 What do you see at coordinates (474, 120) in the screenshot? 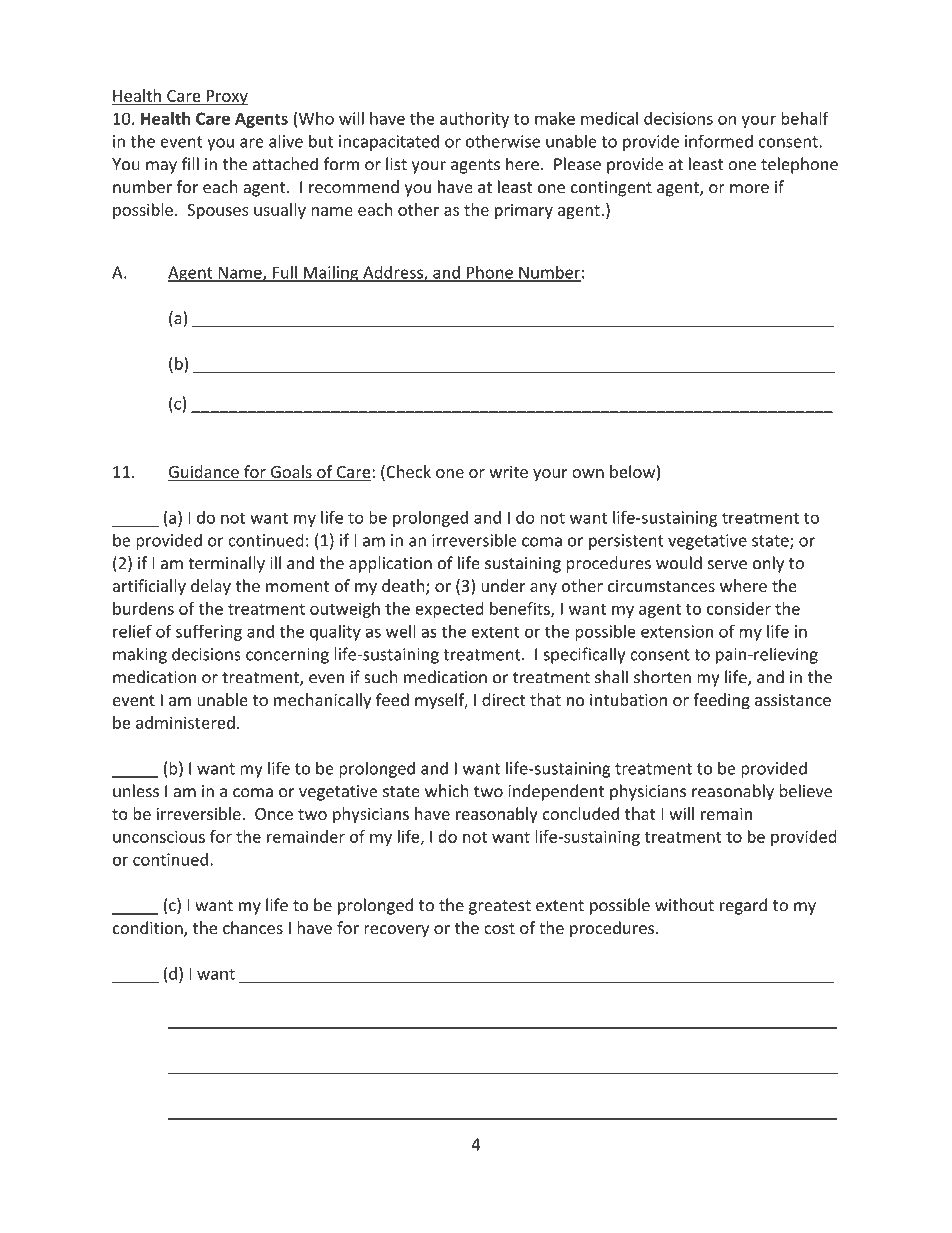
I see `authority` at bounding box center [474, 120].
